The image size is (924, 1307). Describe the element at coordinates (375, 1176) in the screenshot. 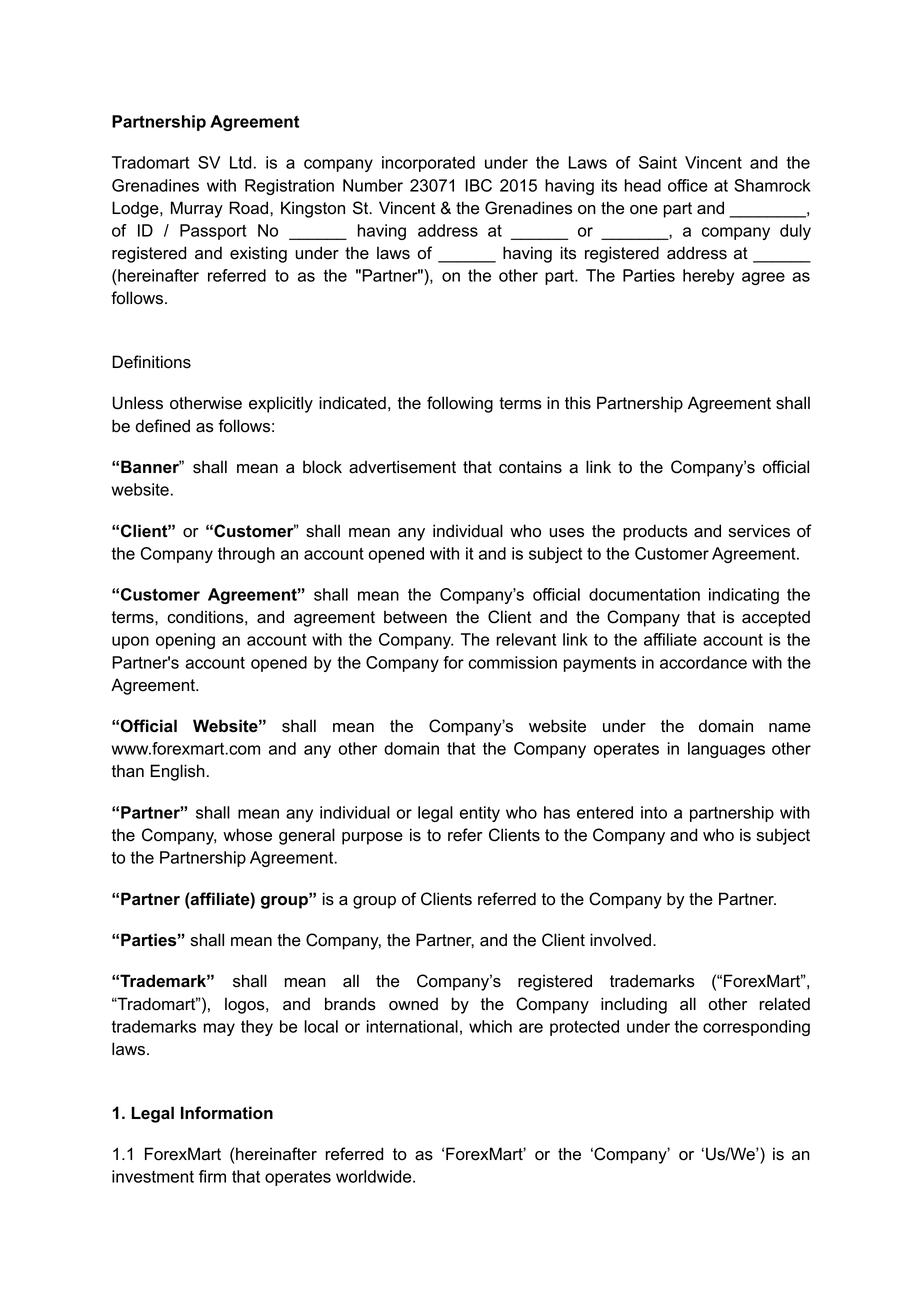

I see `worldwide` at that location.
